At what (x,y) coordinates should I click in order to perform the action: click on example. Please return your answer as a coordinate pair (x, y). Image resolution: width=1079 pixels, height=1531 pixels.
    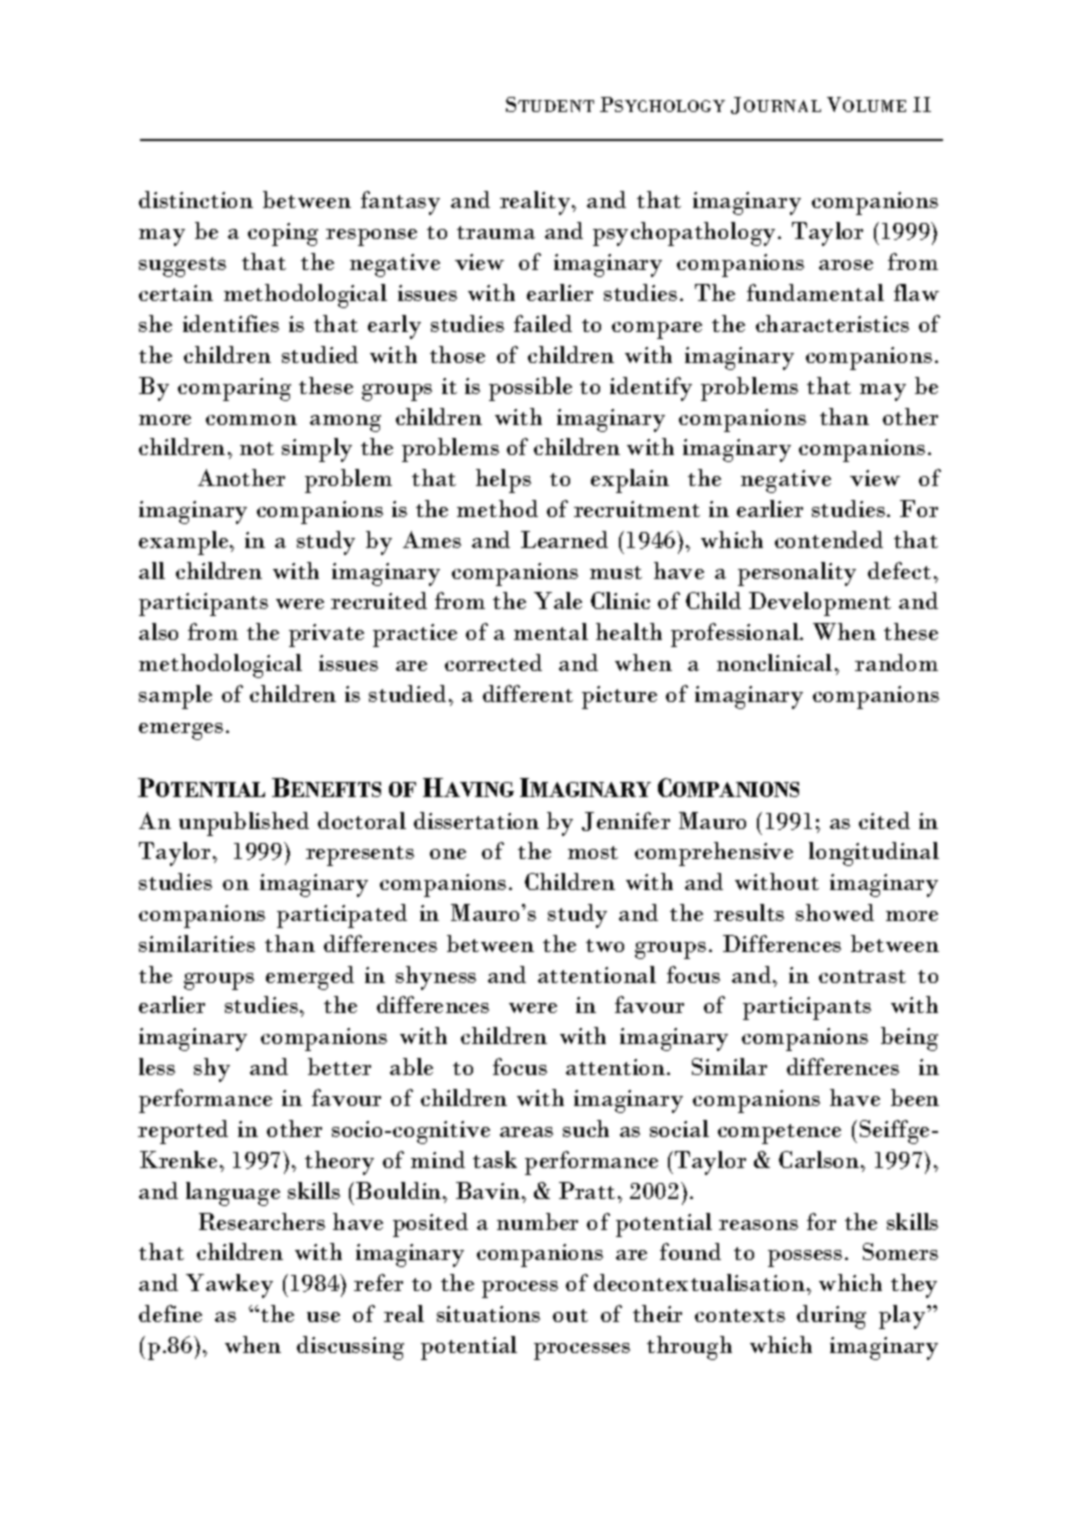
    Looking at the image, I should click on (185, 543).
